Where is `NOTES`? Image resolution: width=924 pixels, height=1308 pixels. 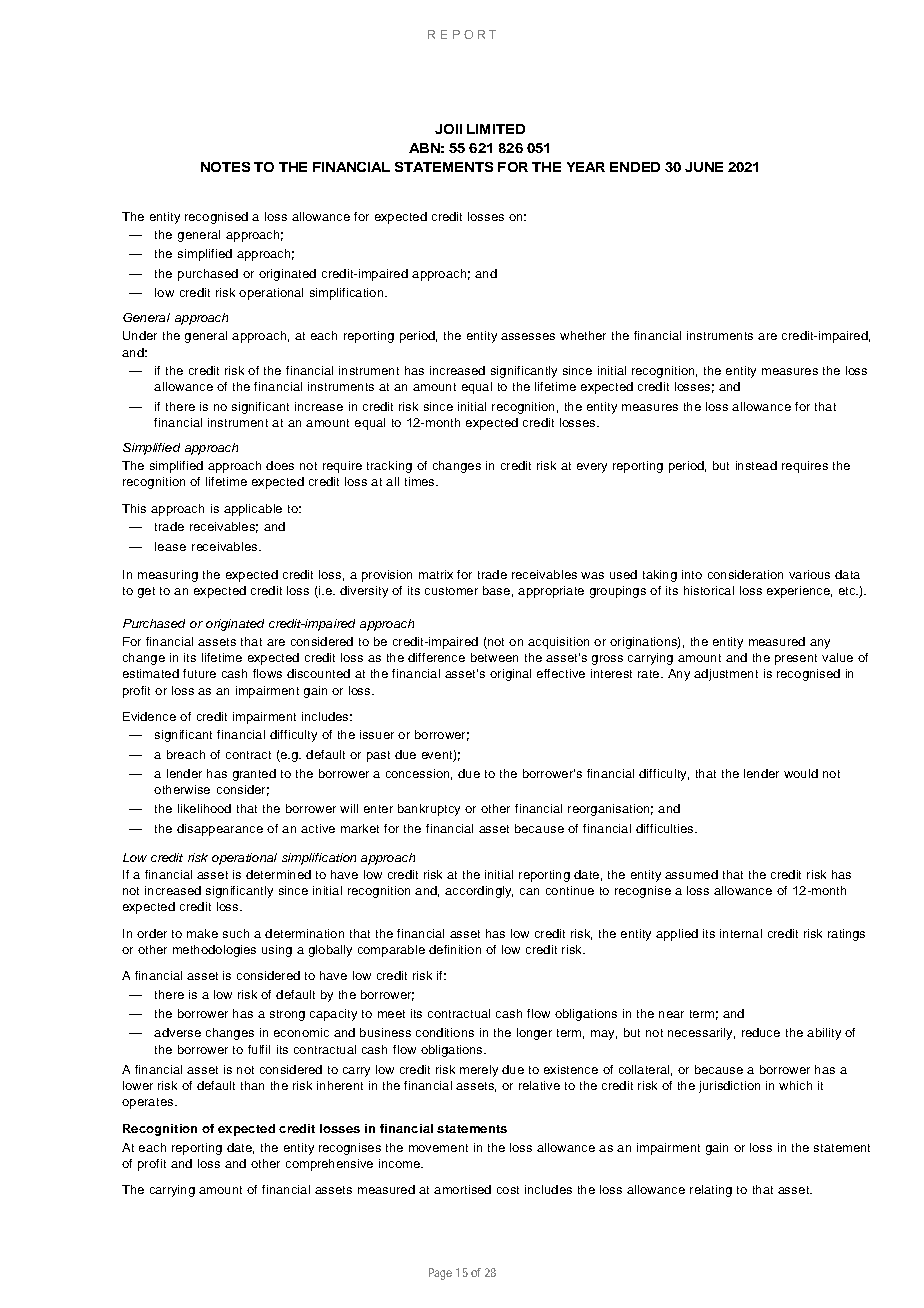 NOTES is located at coordinates (225, 167).
